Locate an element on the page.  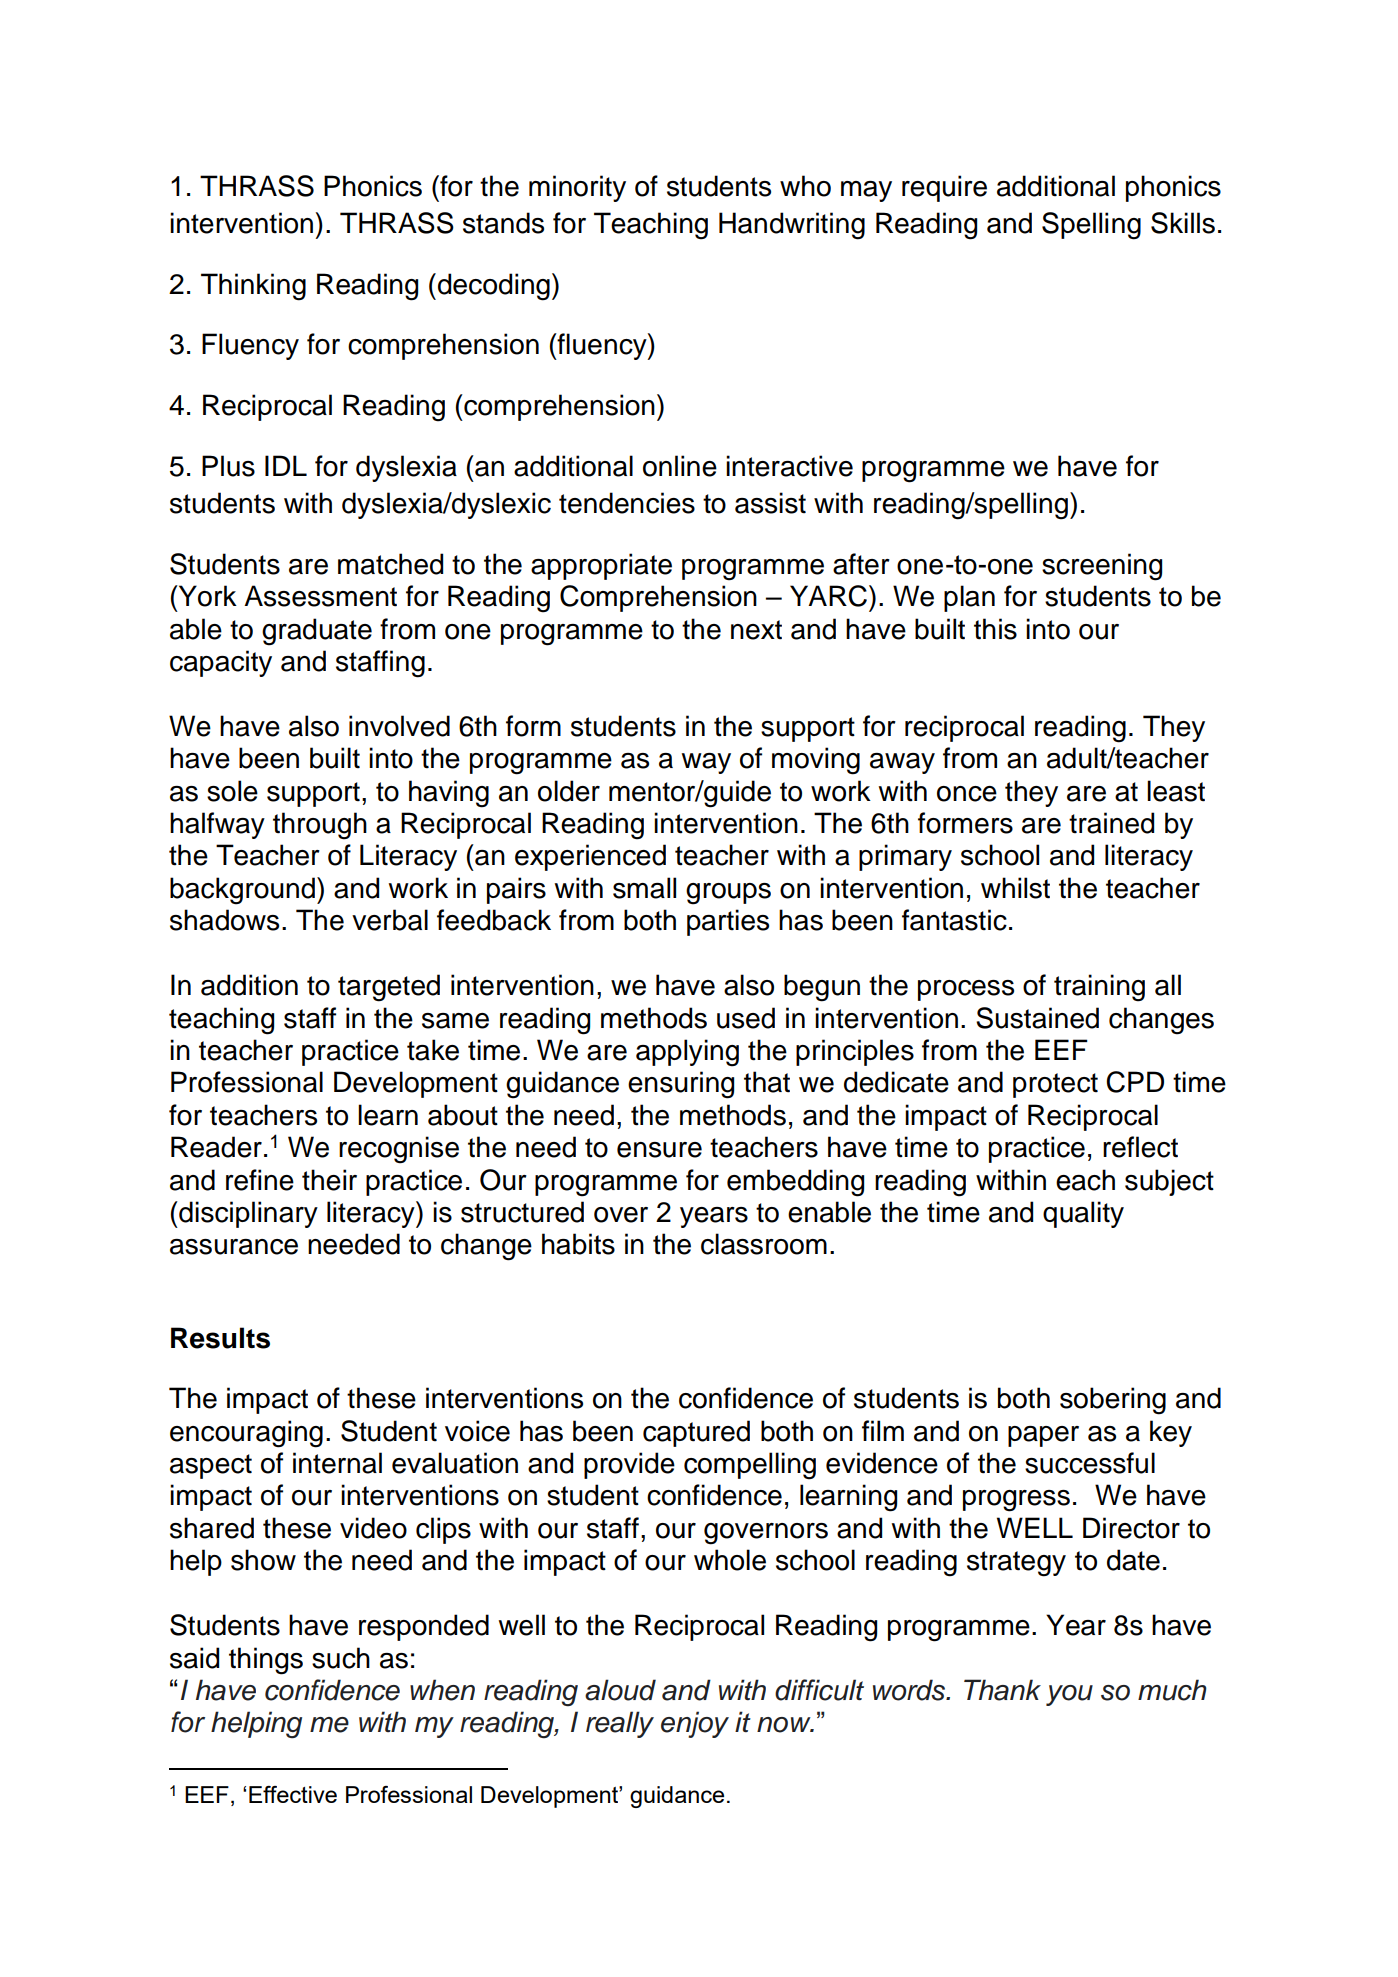
Effective is located at coordinates (293, 1794).
